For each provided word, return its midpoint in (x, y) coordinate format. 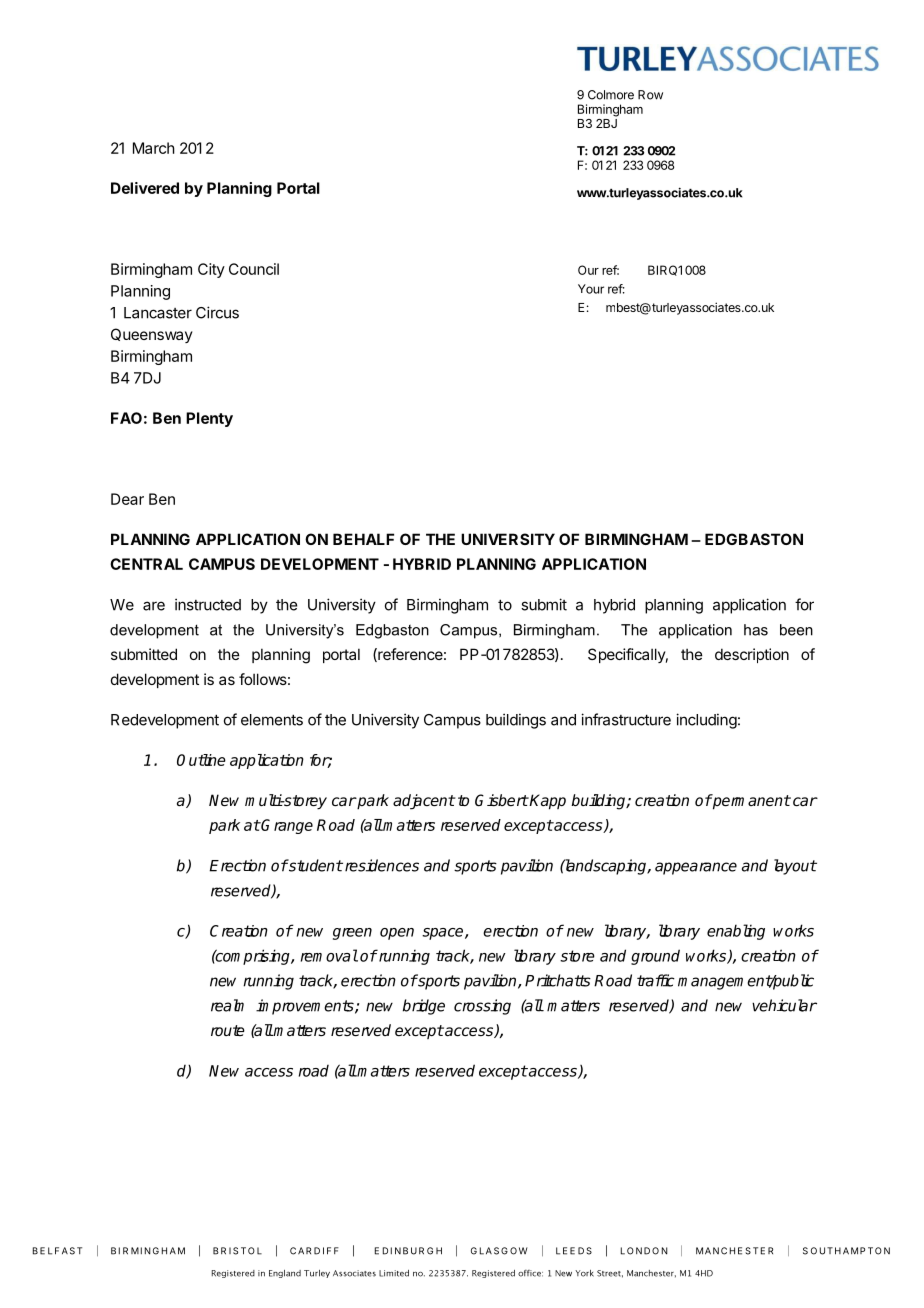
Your (591, 289)
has (756, 630)
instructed (208, 604)
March (154, 148)
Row (650, 95)
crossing (482, 1007)
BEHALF (363, 539)
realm (227, 1005)
